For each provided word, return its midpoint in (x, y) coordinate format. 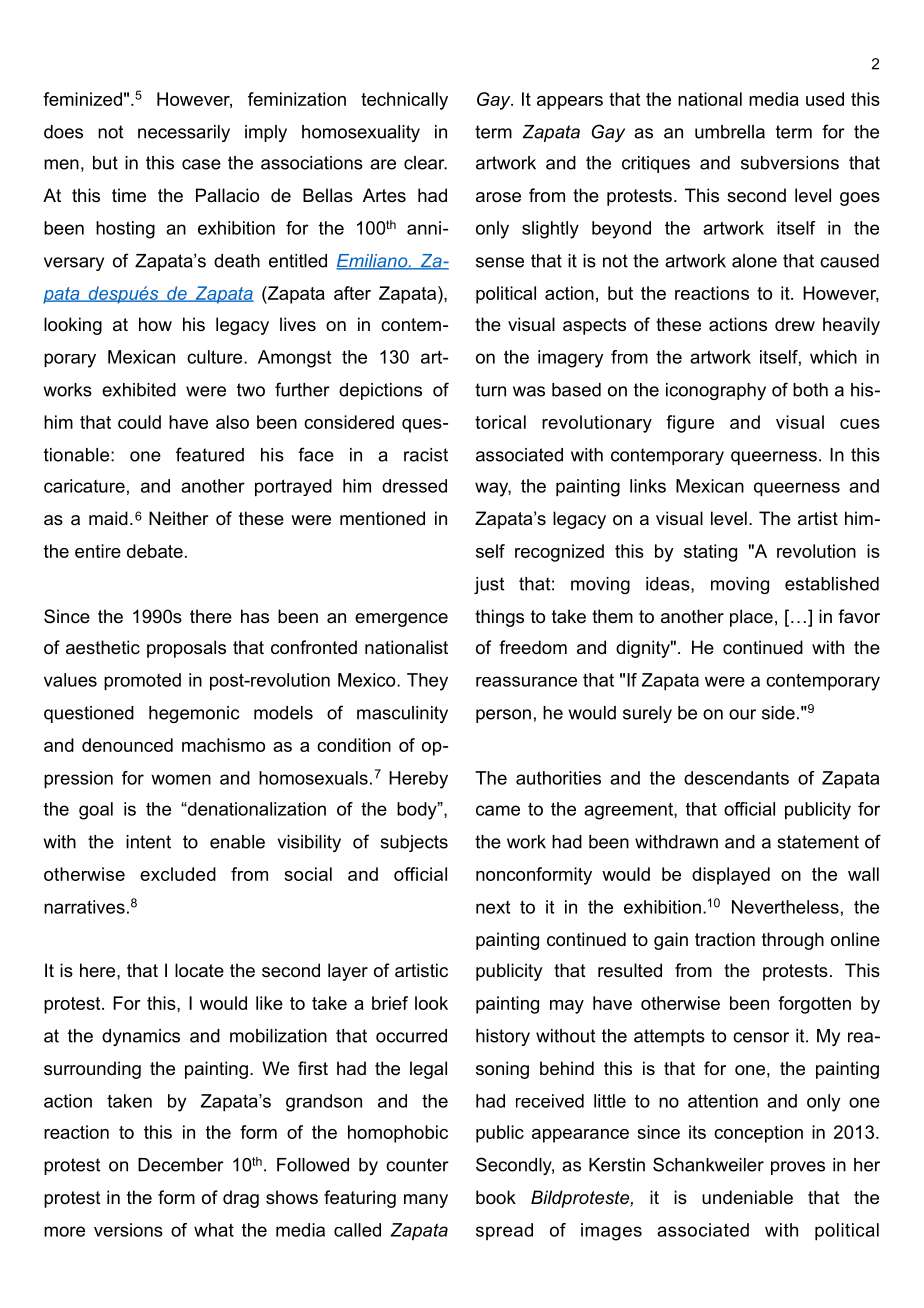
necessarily (184, 133)
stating (710, 553)
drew (795, 324)
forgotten (814, 1005)
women (181, 779)
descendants (736, 778)
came (498, 810)
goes (860, 199)
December (181, 1165)
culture (216, 357)
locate (199, 970)
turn (490, 390)
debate (155, 551)
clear (425, 163)
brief (390, 1003)
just (489, 585)
